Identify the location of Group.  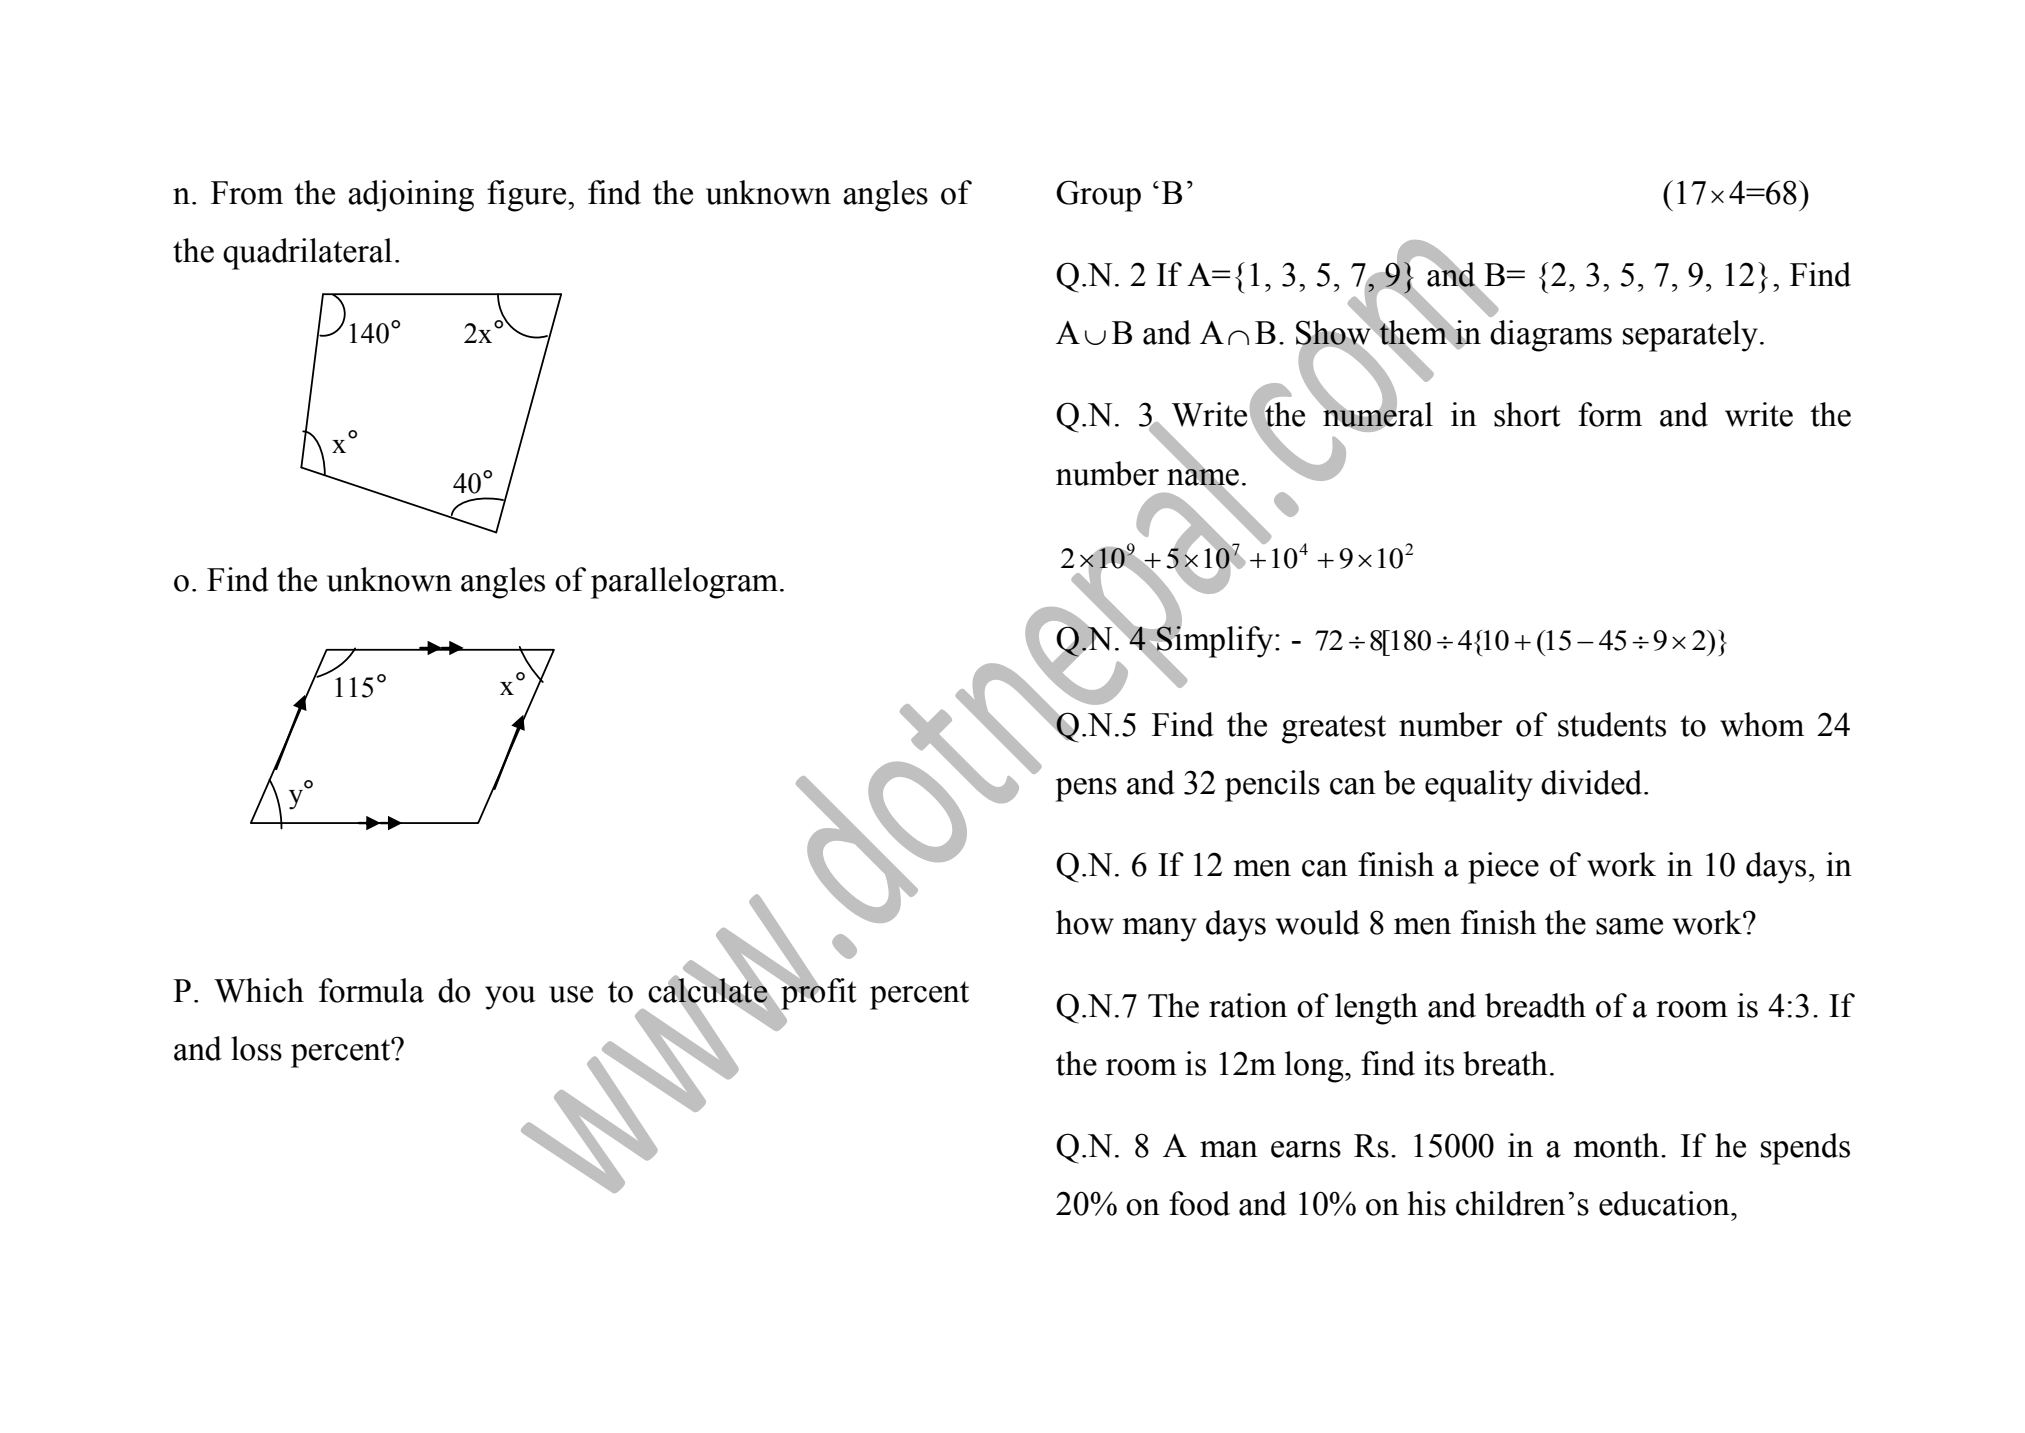
(1098, 196).
